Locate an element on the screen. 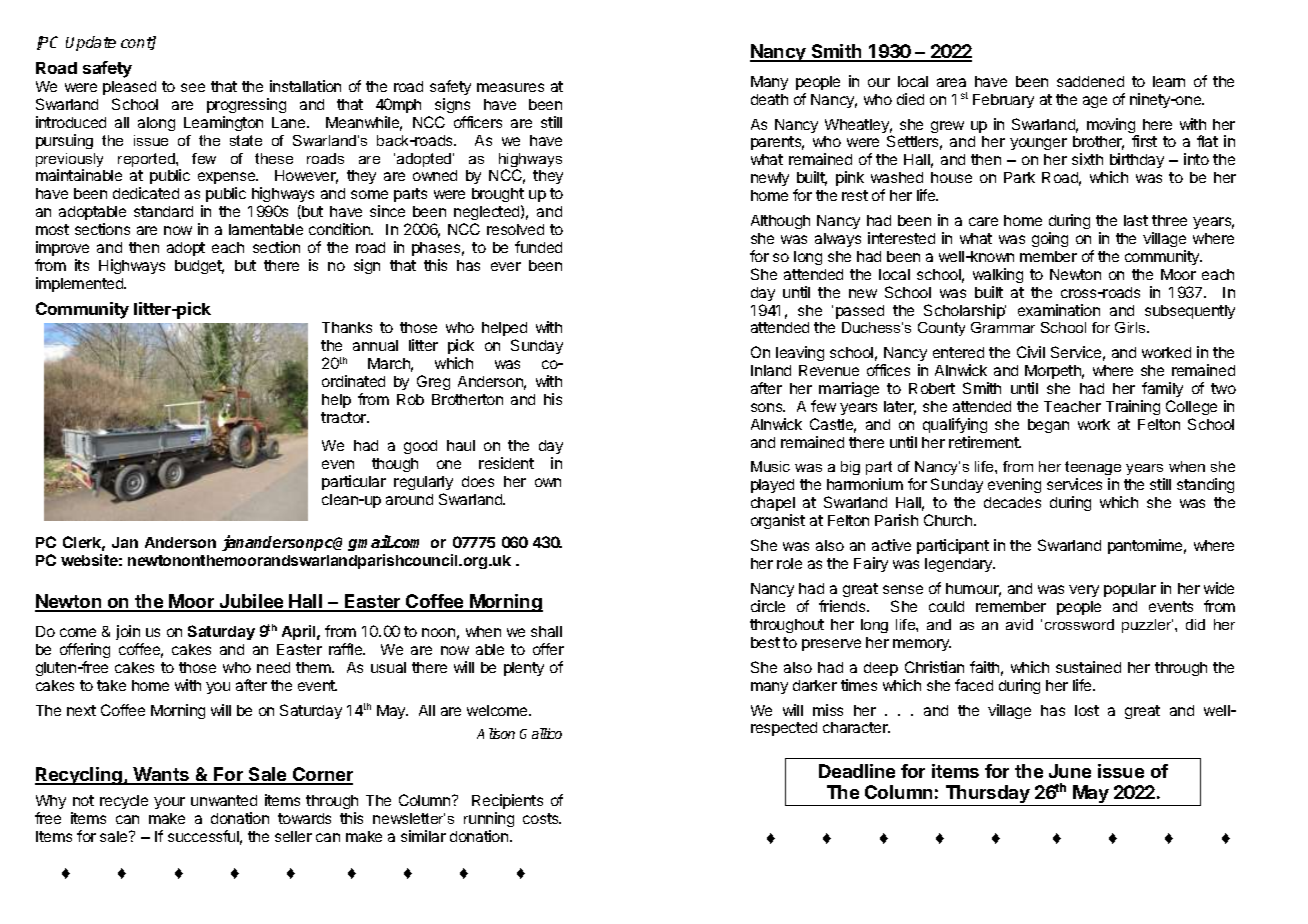  good is located at coordinates (420, 447).
